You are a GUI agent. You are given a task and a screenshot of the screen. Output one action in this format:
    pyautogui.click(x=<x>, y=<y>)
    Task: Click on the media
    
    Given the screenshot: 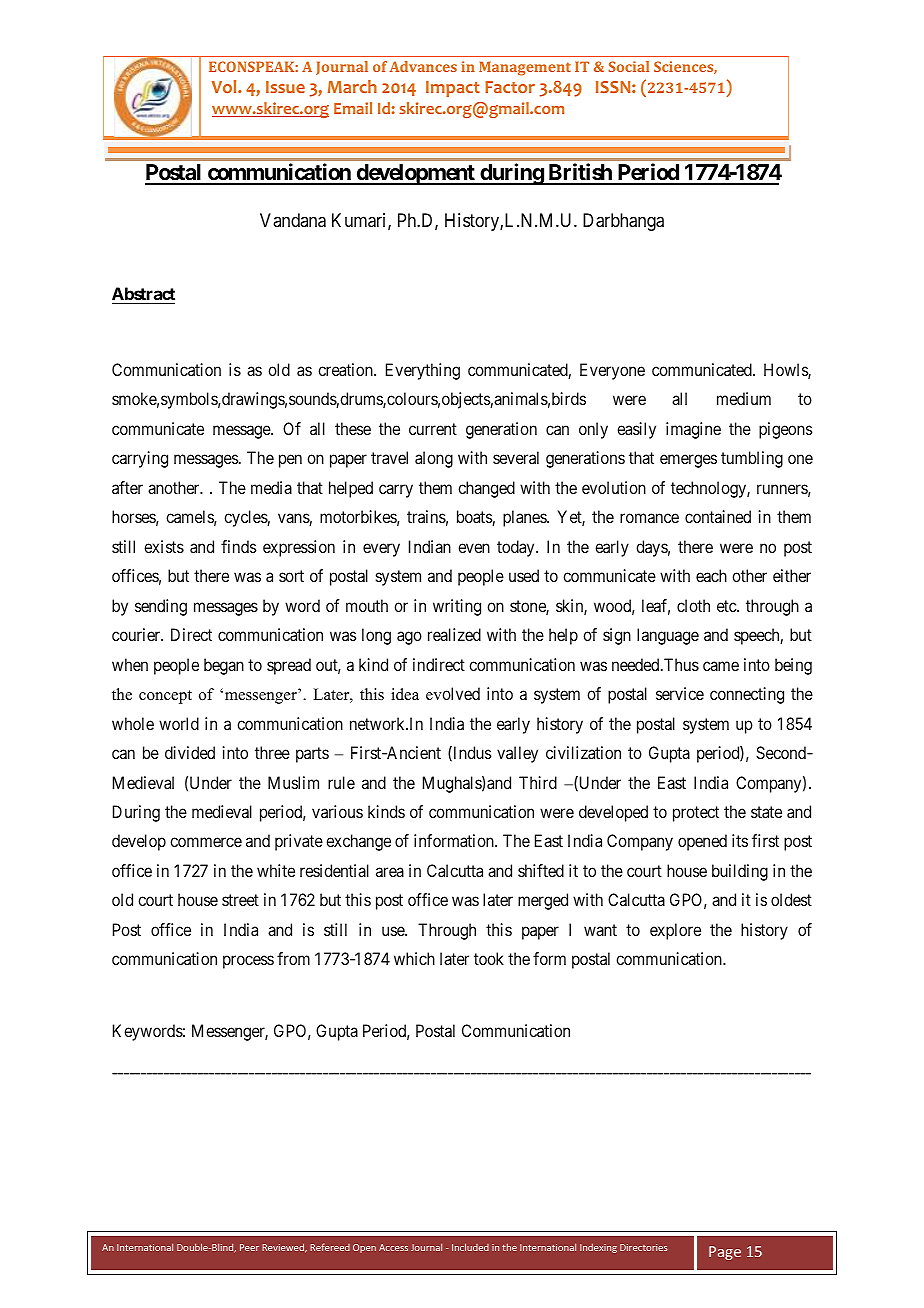 What is the action you would take?
    pyautogui.click(x=271, y=487)
